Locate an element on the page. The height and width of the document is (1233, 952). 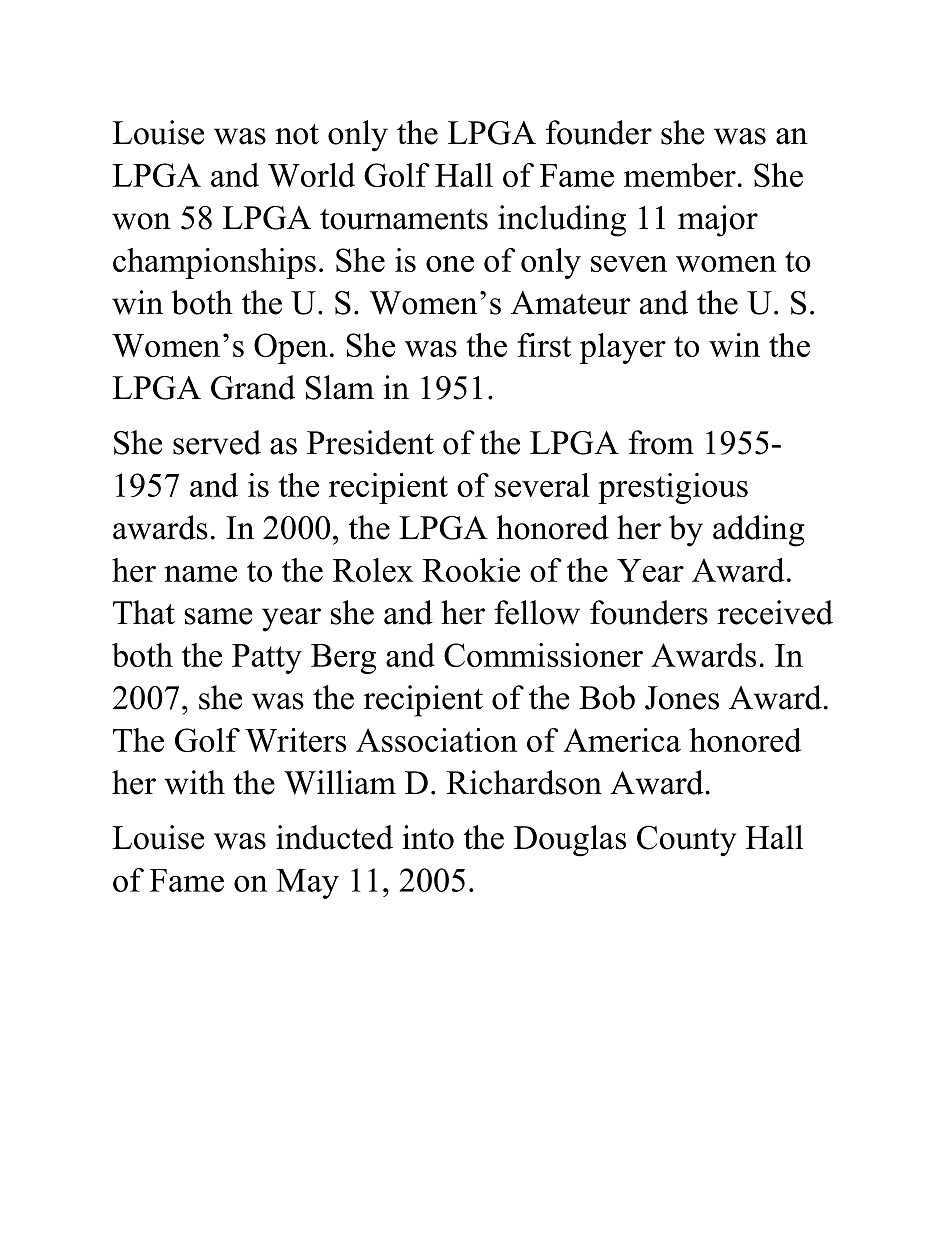
County is located at coordinates (686, 841).
